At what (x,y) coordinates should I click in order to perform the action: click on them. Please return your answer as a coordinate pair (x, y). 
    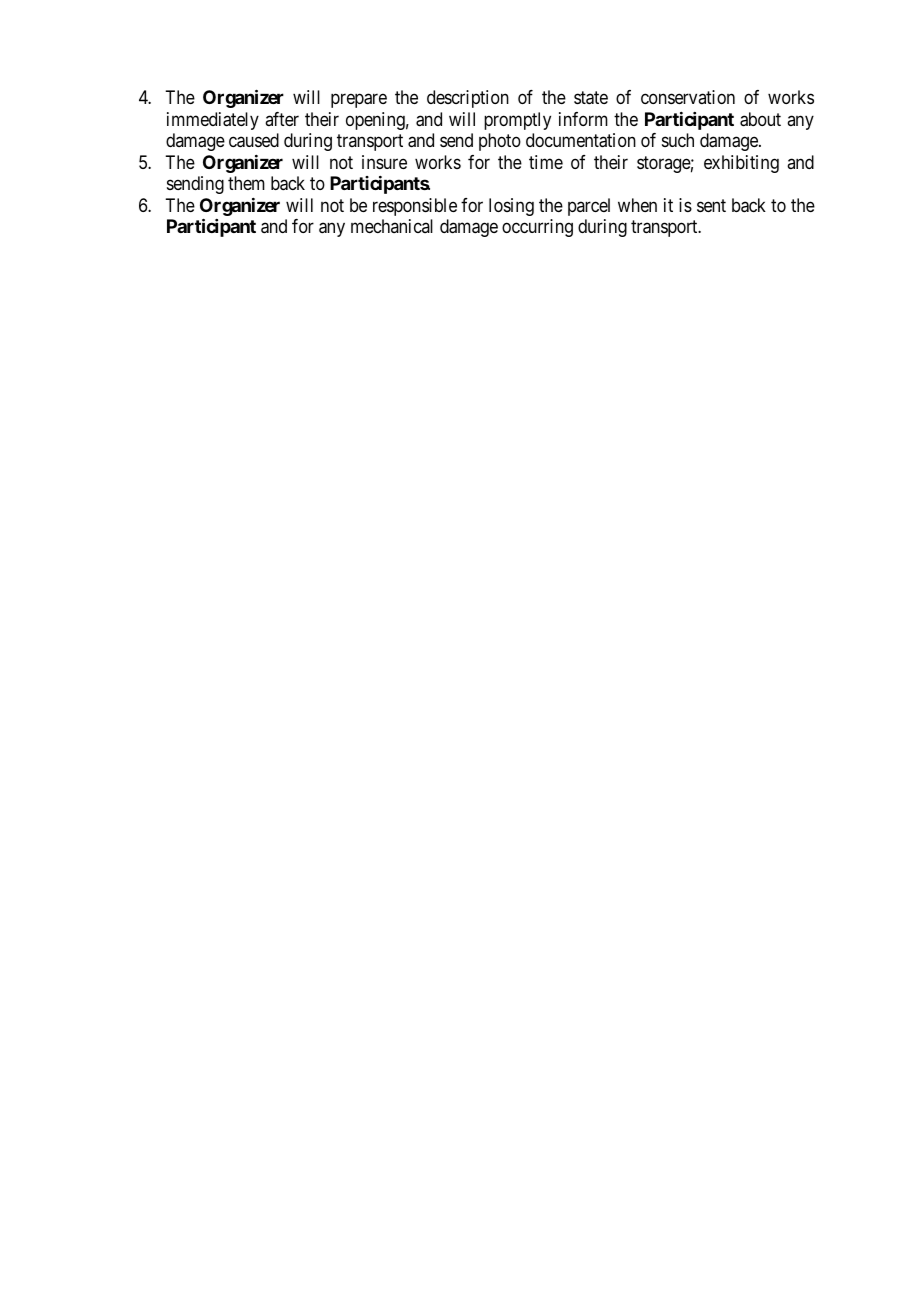
    Looking at the image, I should click on (246, 183).
